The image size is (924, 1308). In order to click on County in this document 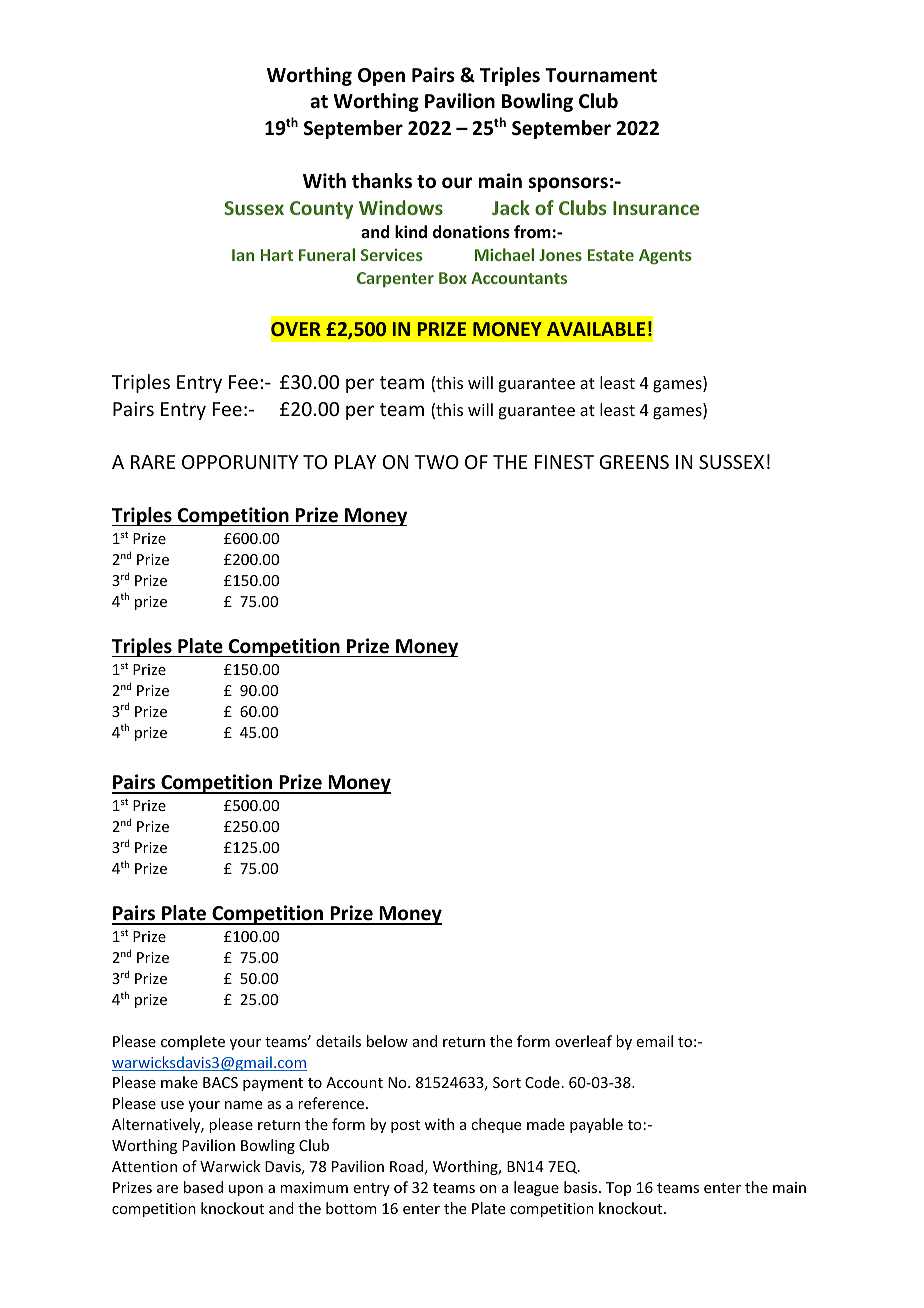, I will do `click(321, 210)`.
